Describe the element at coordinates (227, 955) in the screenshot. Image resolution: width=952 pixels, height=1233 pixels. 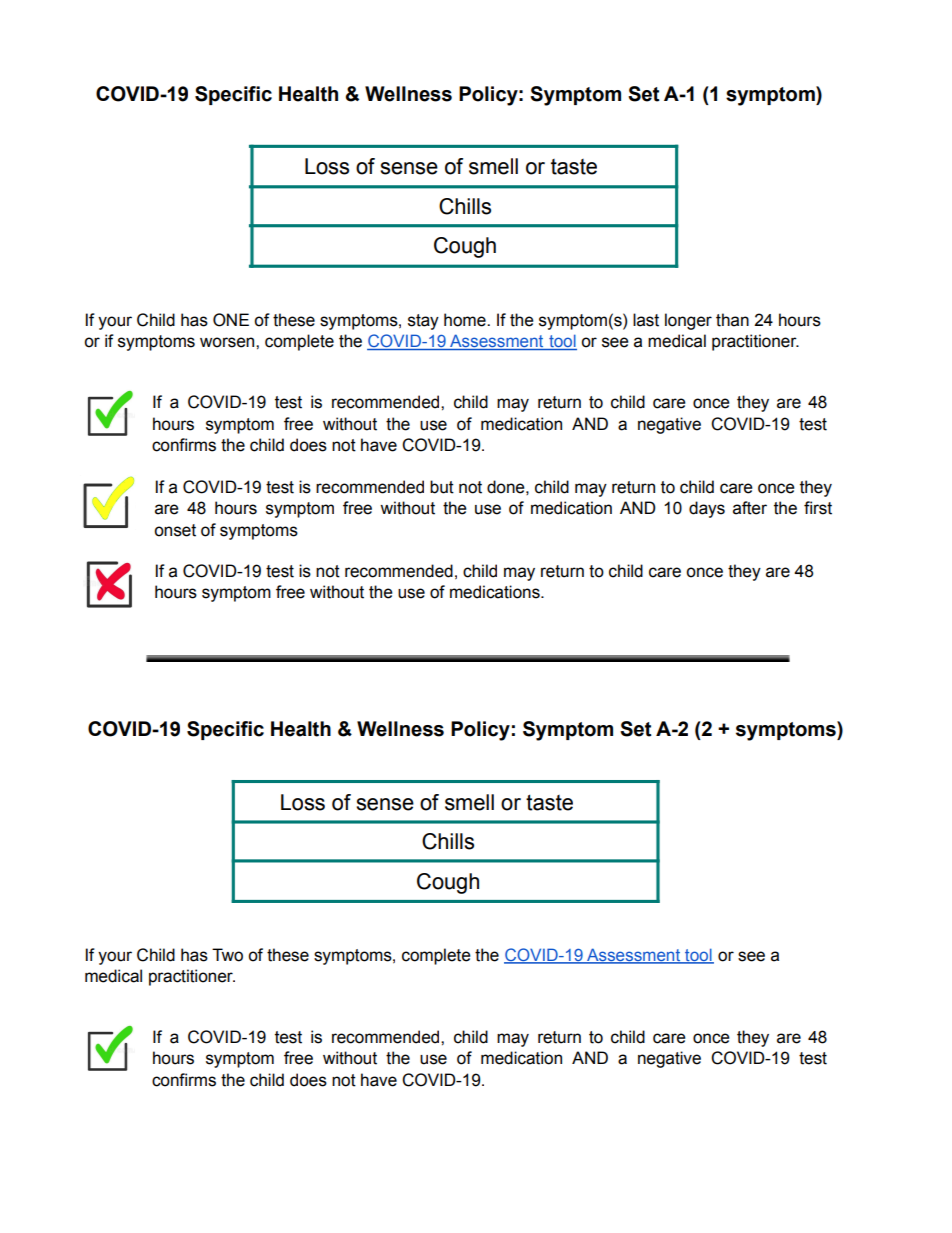
I see `Two` at that location.
